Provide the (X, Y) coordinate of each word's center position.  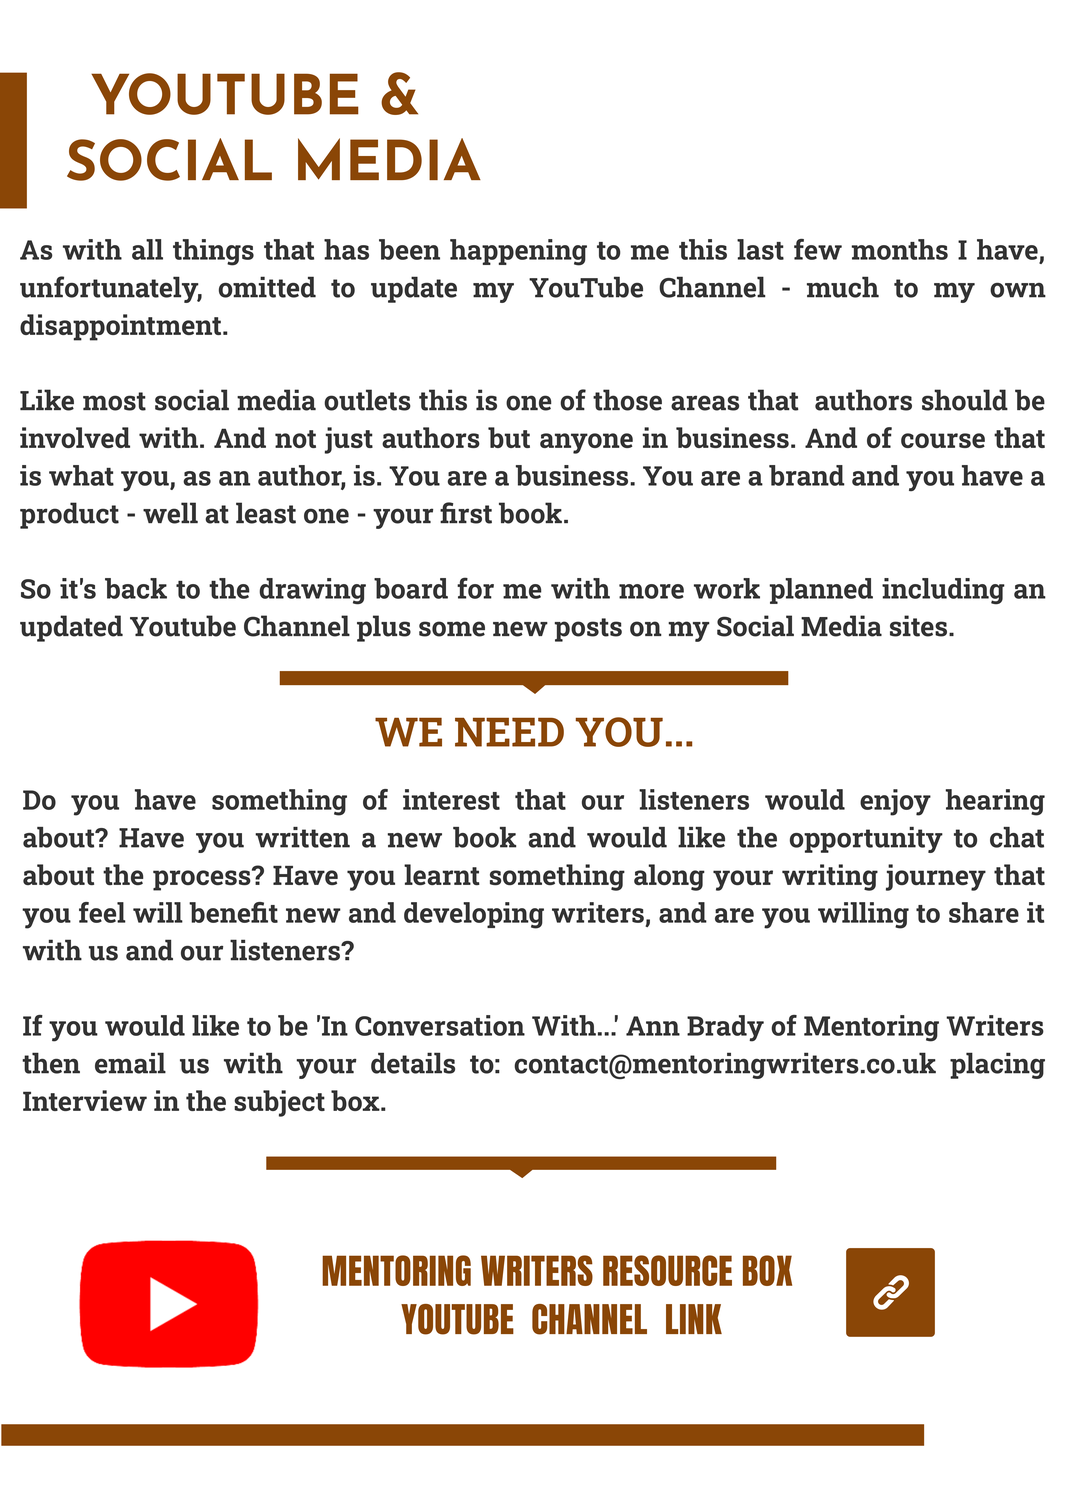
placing (997, 1065)
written (302, 837)
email (130, 1063)
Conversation (440, 1025)
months (899, 249)
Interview (85, 1100)
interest (451, 799)
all (147, 249)
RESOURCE (667, 1270)
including (943, 591)
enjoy (895, 802)
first (466, 513)
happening (518, 252)
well (170, 513)
